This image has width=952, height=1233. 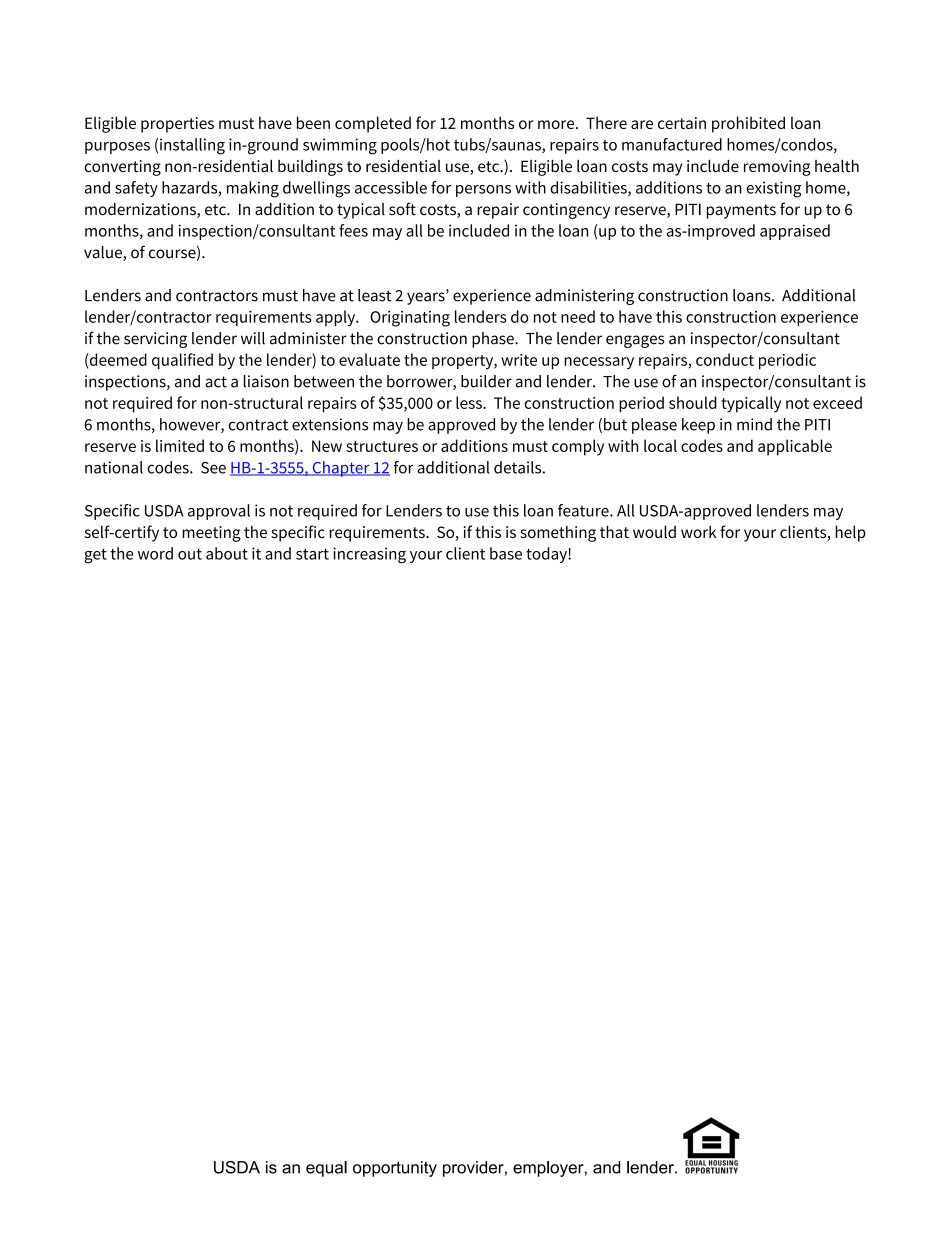 What do you see at coordinates (382, 446) in the image?
I see `structures` at bounding box center [382, 446].
